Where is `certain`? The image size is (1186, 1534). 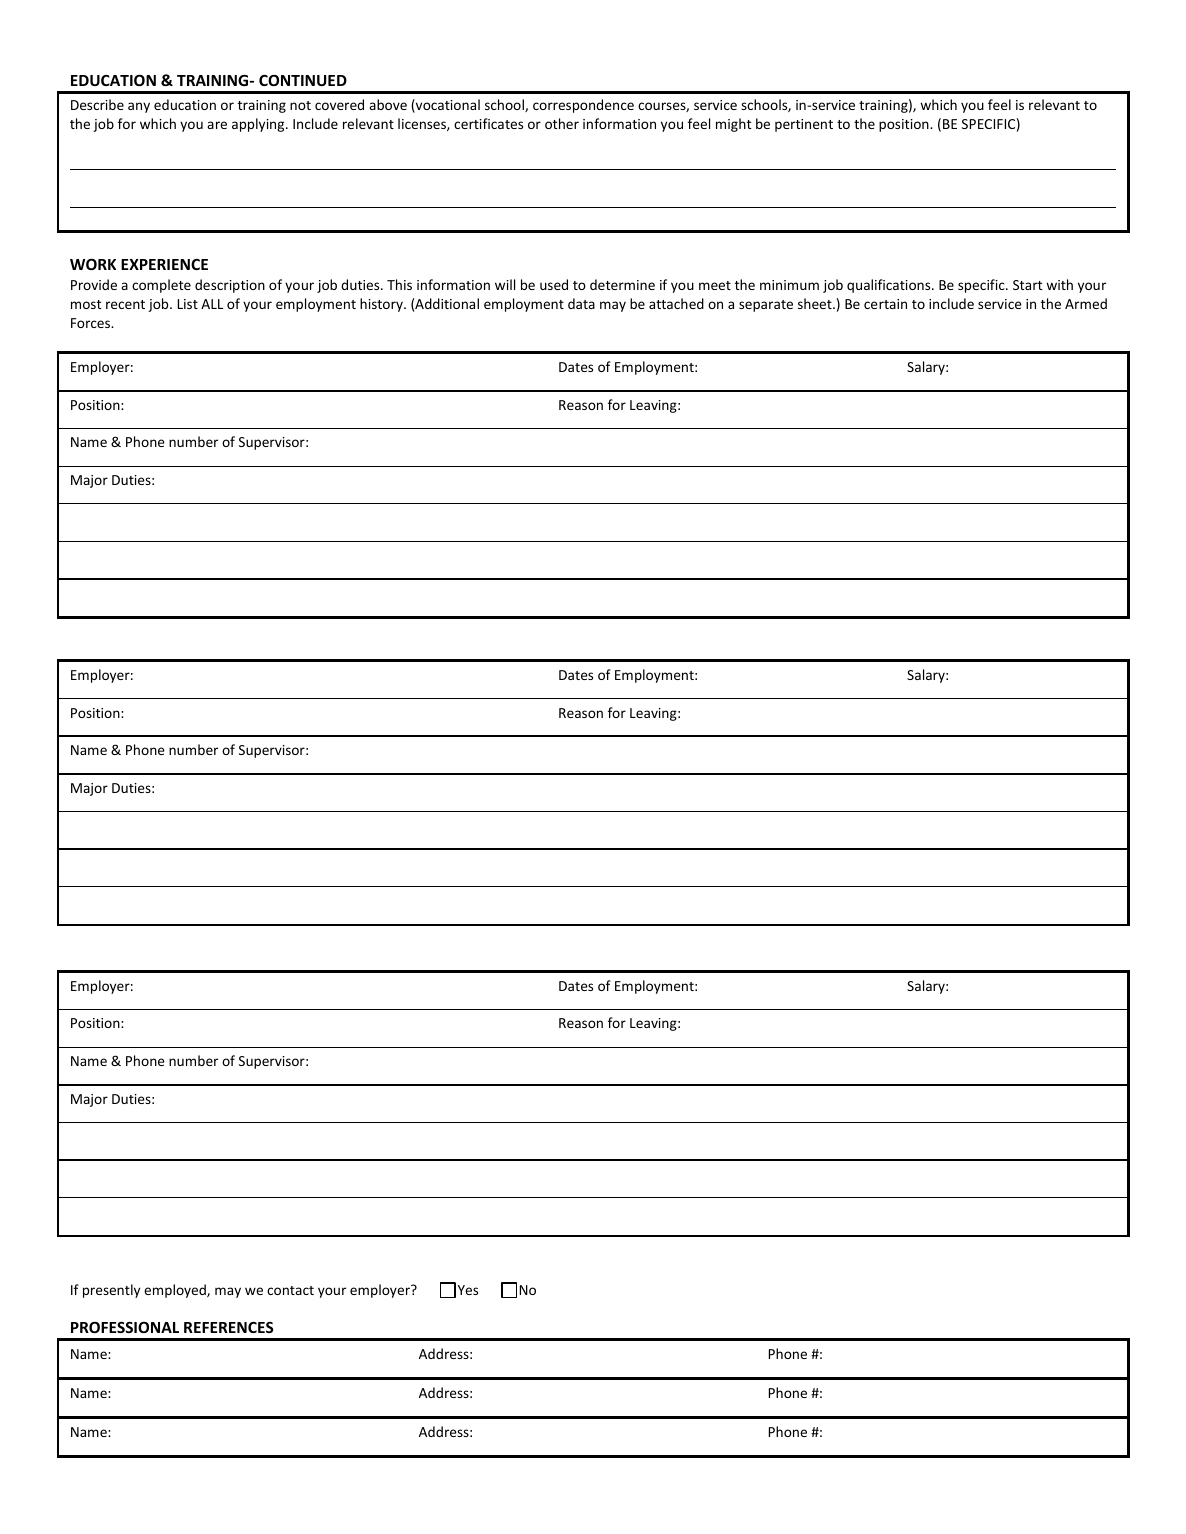 certain is located at coordinates (885, 304).
